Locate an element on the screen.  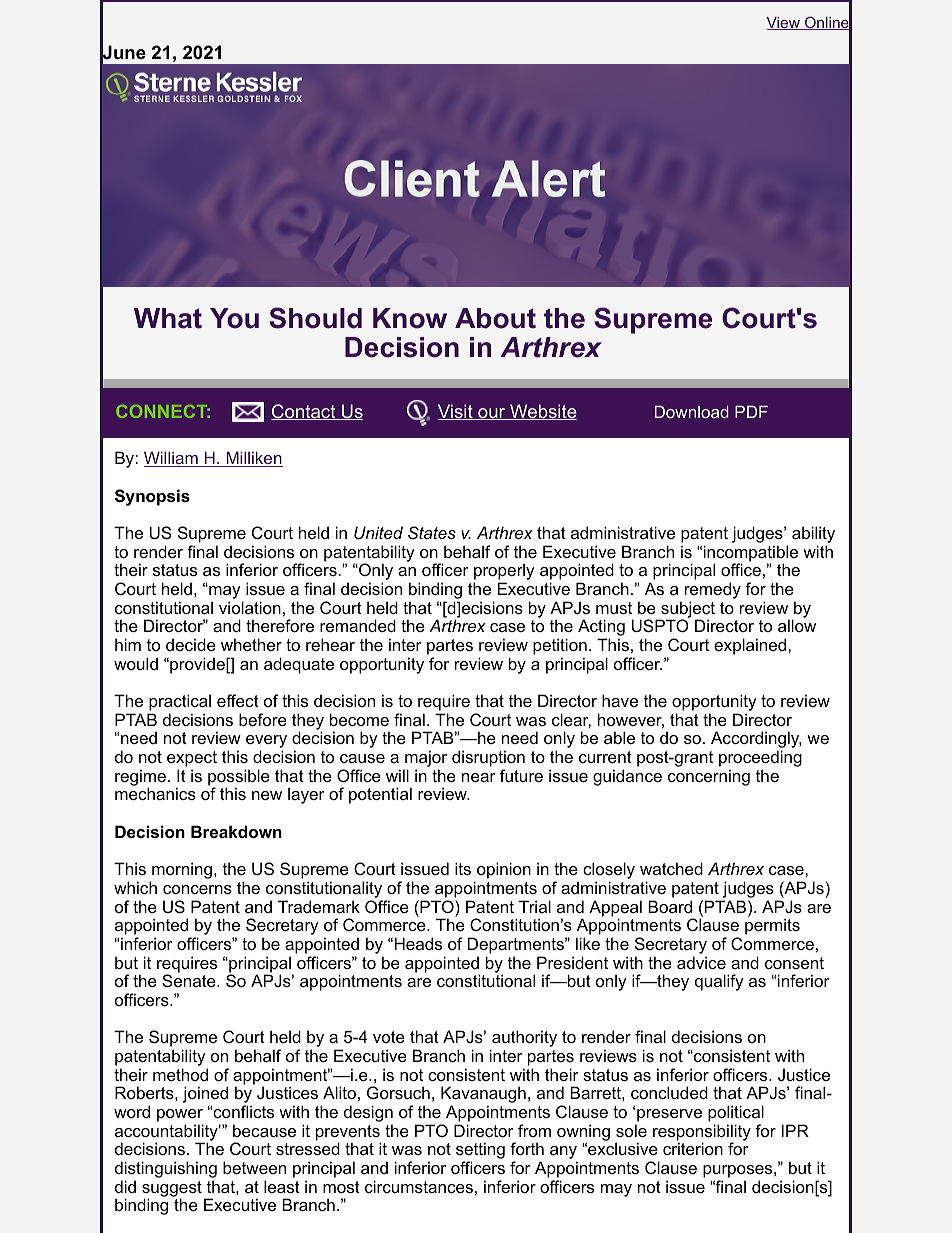
You is located at coordinates (234, 318).
